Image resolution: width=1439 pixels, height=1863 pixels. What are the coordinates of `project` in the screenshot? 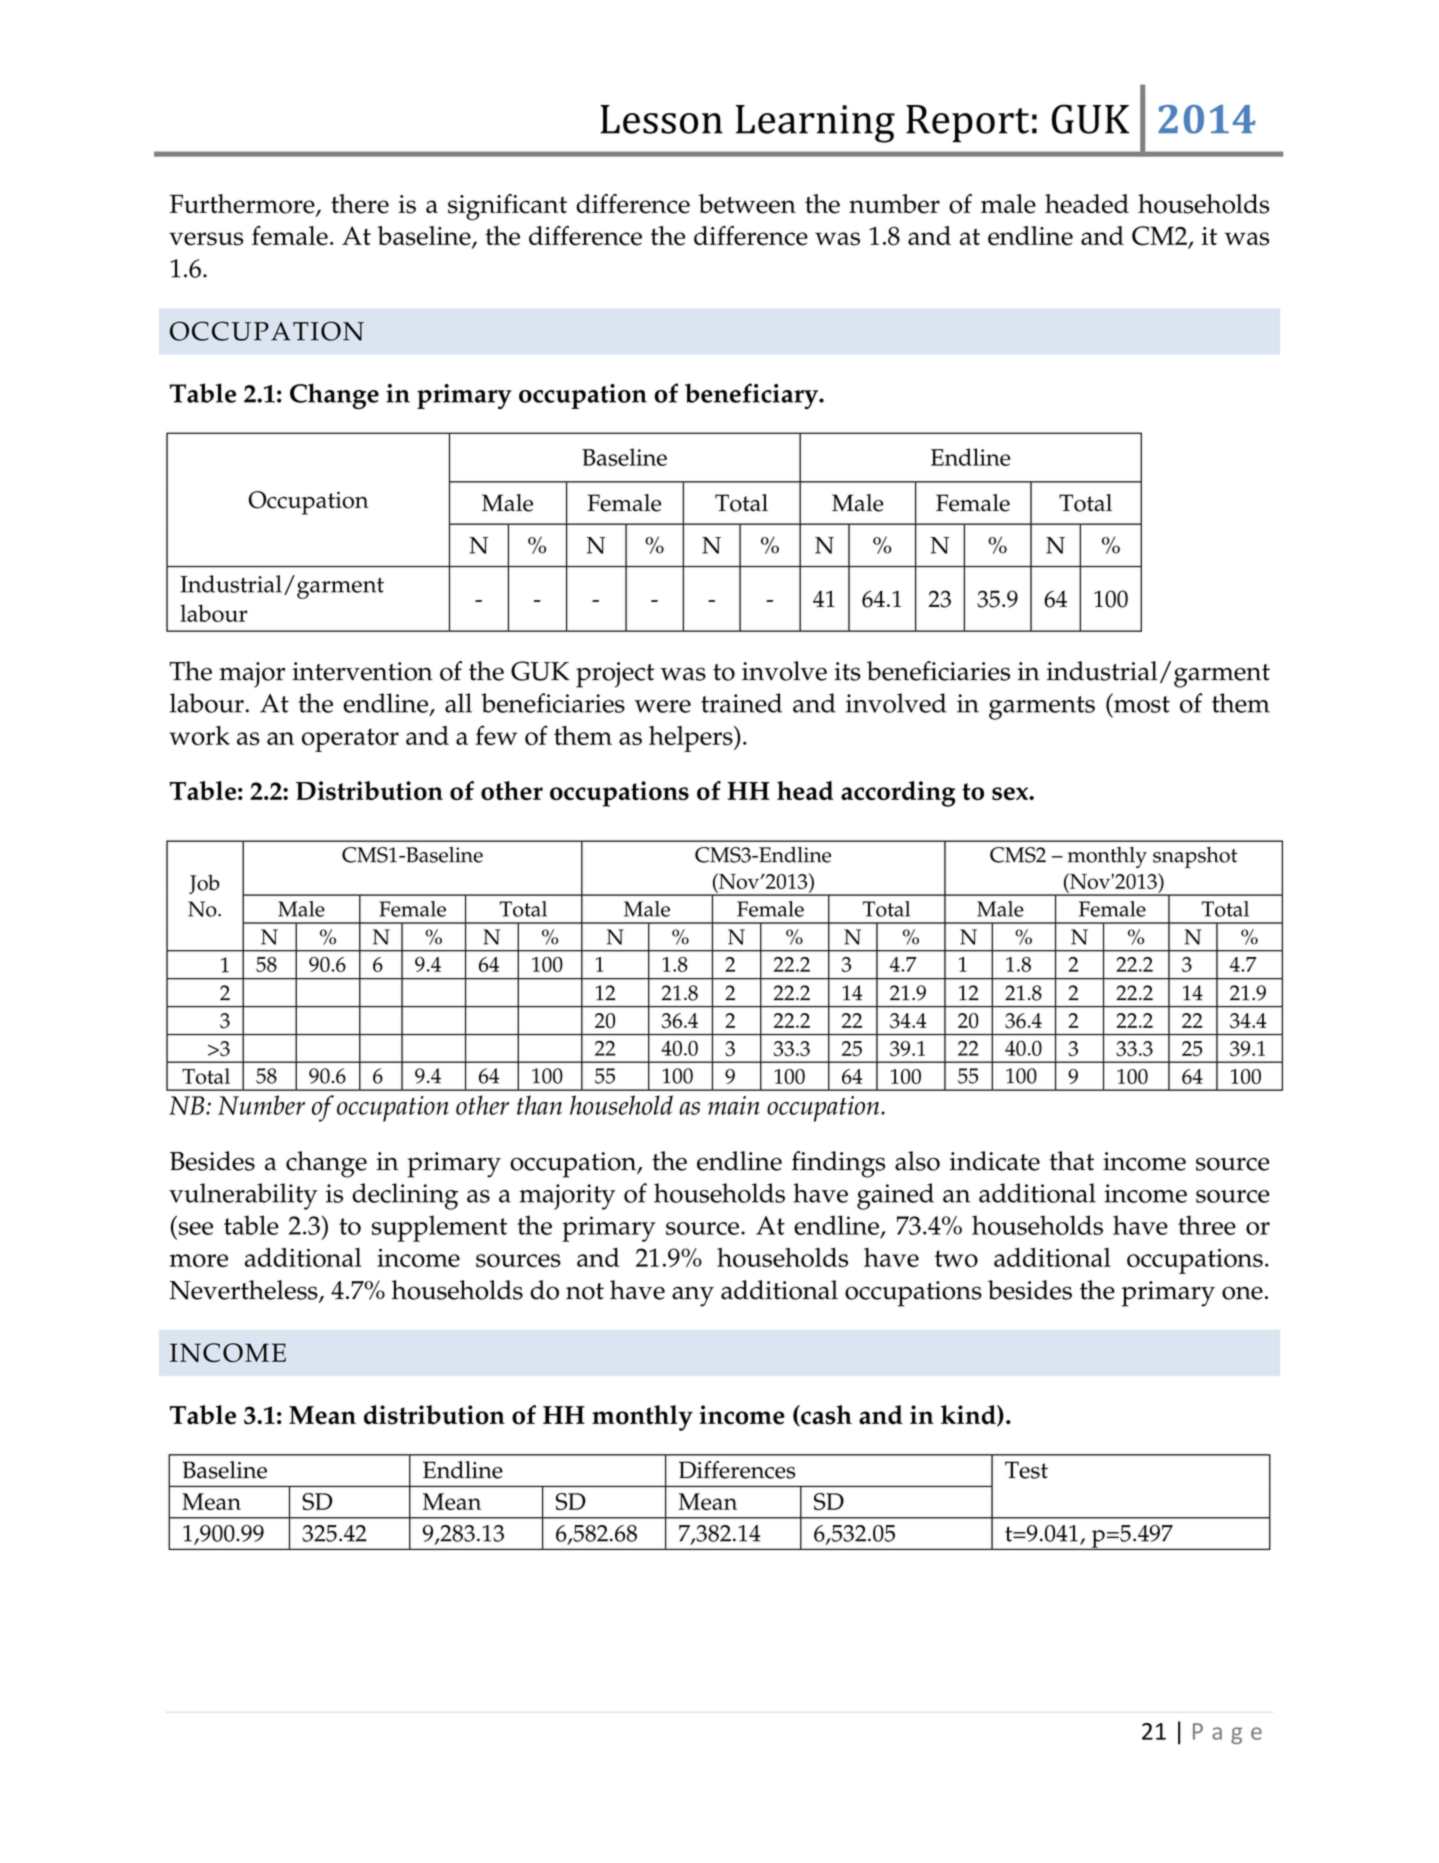 It's located at (615, 675).
